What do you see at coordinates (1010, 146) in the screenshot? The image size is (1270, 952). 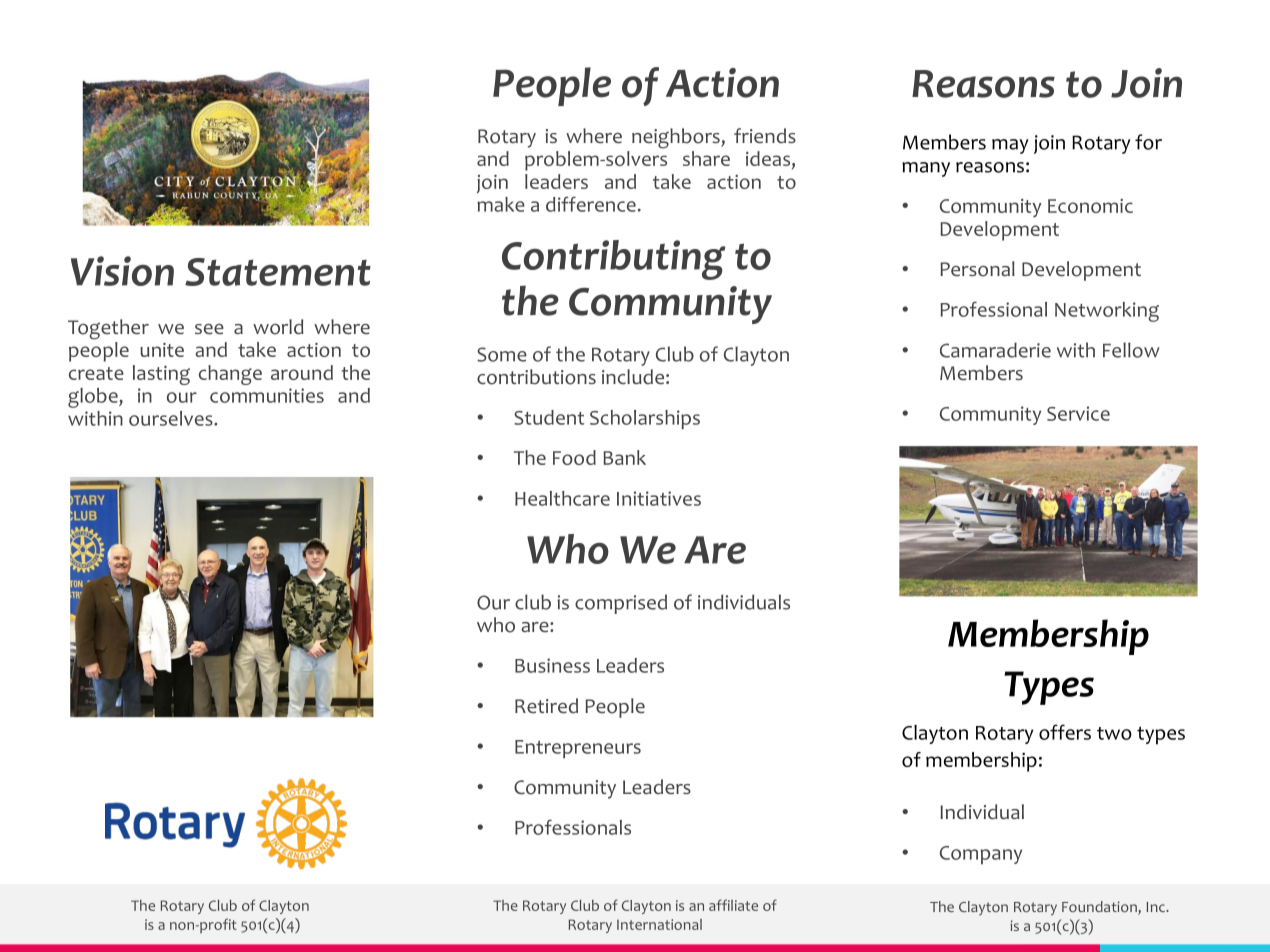 I see `may` at bounding box center [1010, 146].
